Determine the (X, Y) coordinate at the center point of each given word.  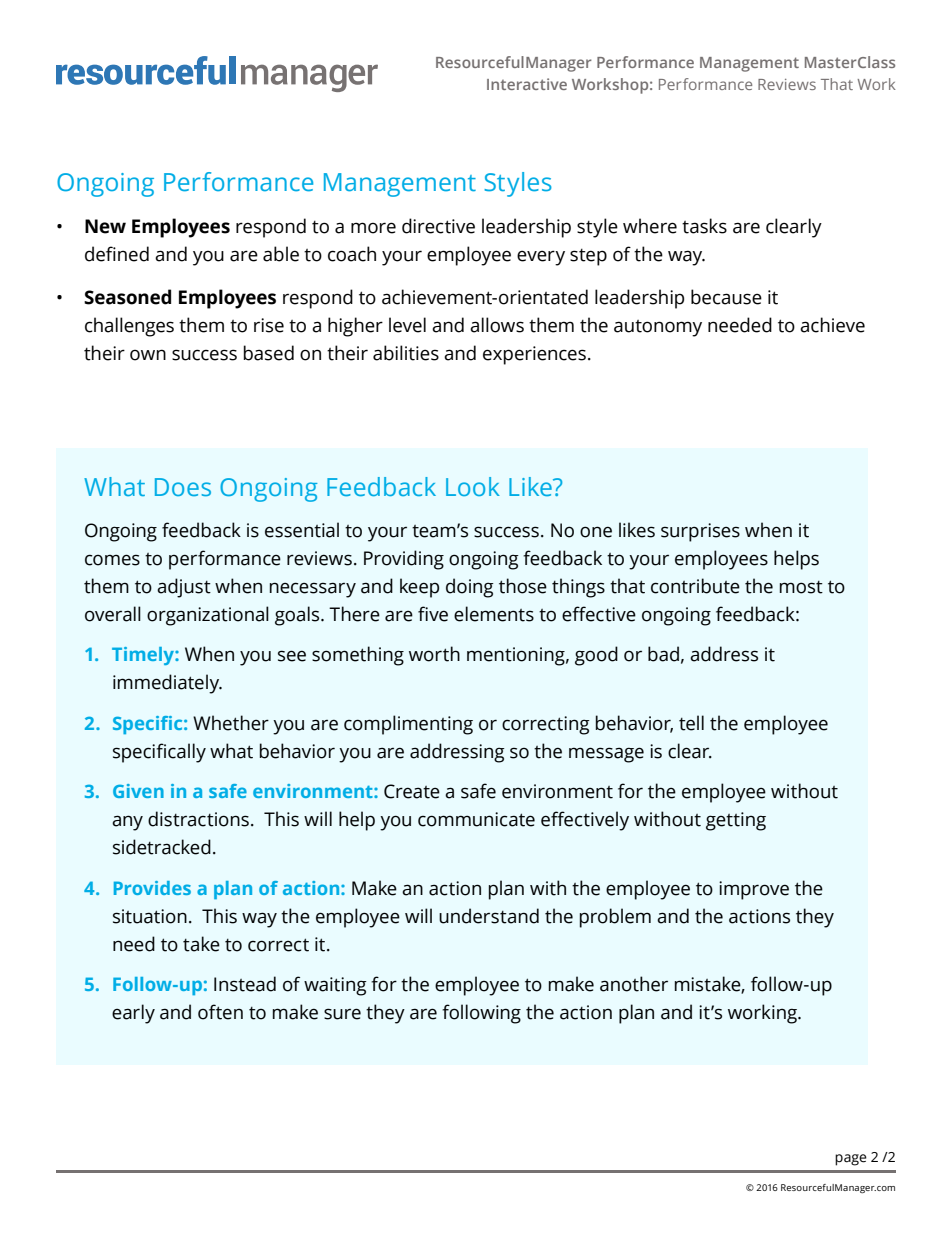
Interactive (527, 84)
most (801, 587)
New (105, 226)
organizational (208, 616)
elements (494, 614)
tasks (704, 226)
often (220, 1012)
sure (342, 1014)
